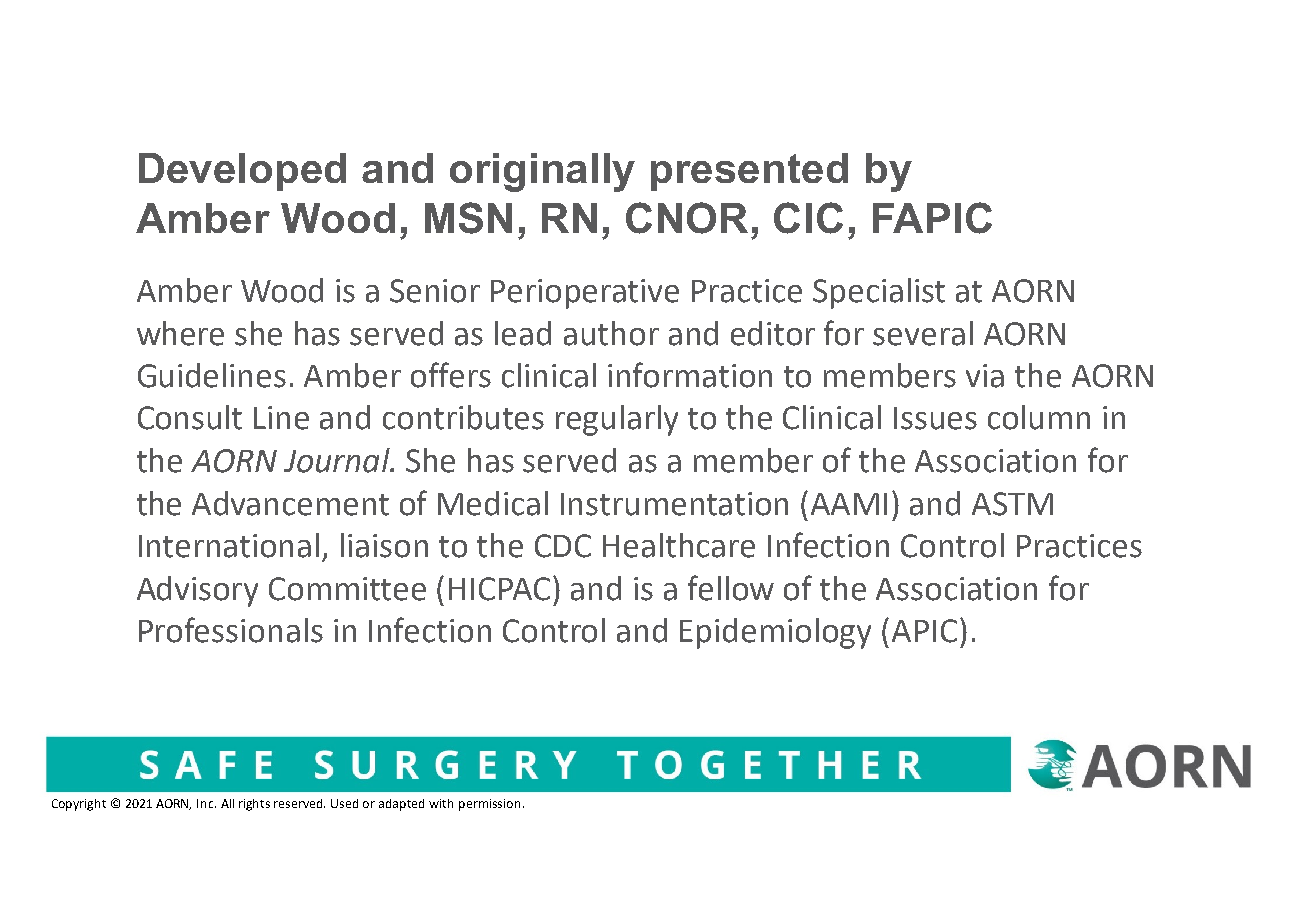  I want to click on Advancement, so click(290, 503).
